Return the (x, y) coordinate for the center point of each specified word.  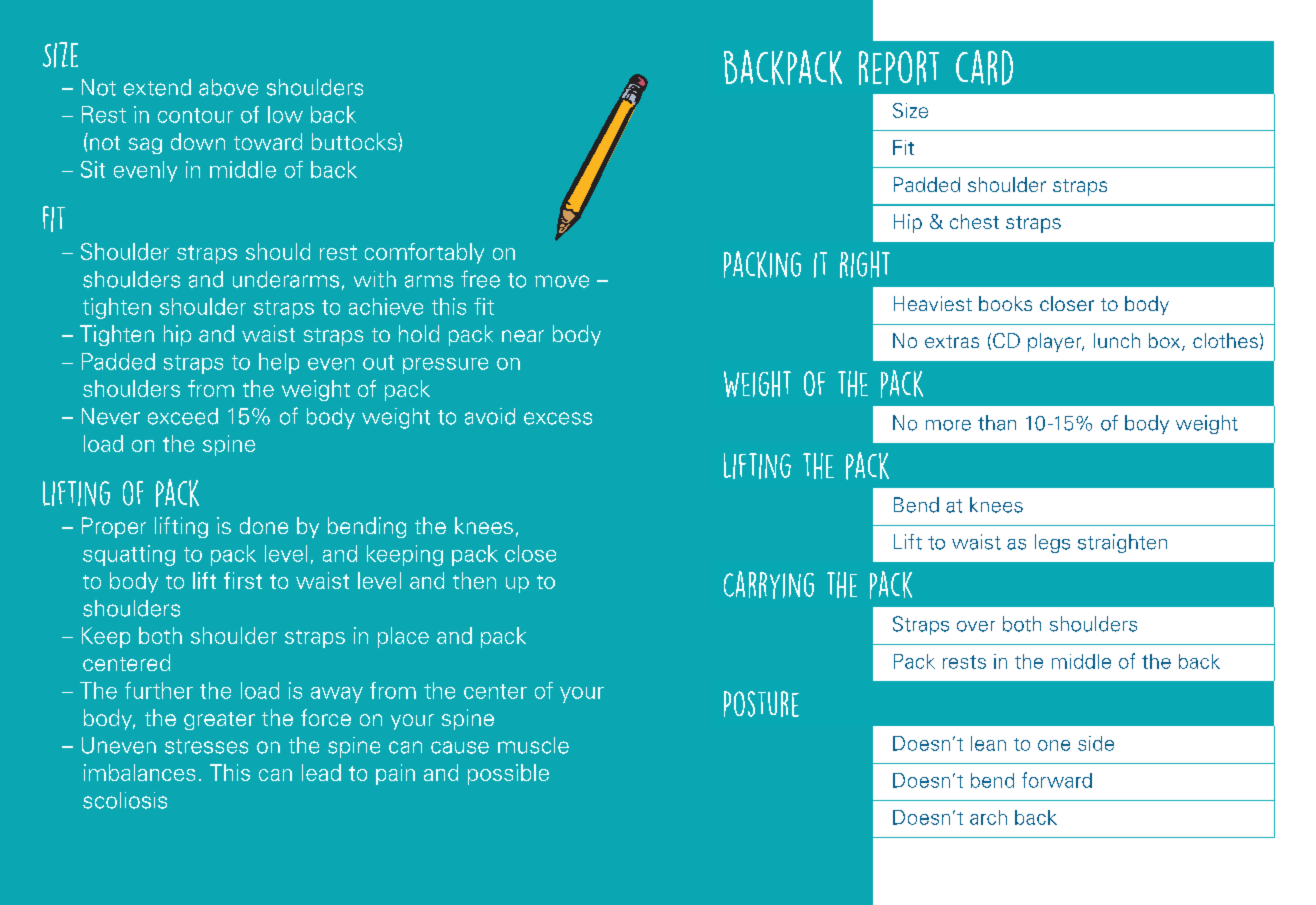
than (997, 423)
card (984, 67)
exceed (183, 416)
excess (558, 418)
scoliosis (125, 800)
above (228, 87)
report (899, 68)
